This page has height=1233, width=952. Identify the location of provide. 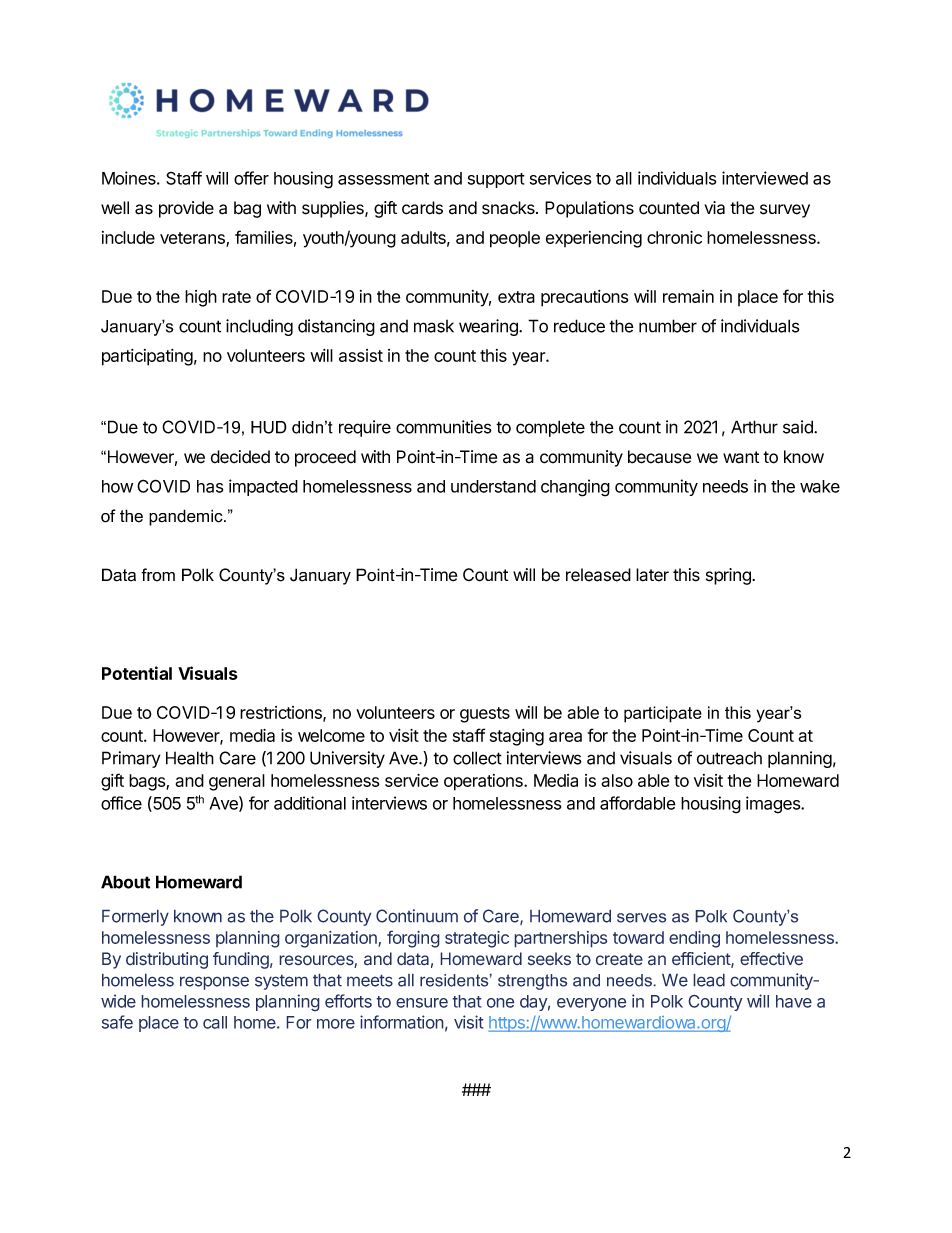
(186, 209).
